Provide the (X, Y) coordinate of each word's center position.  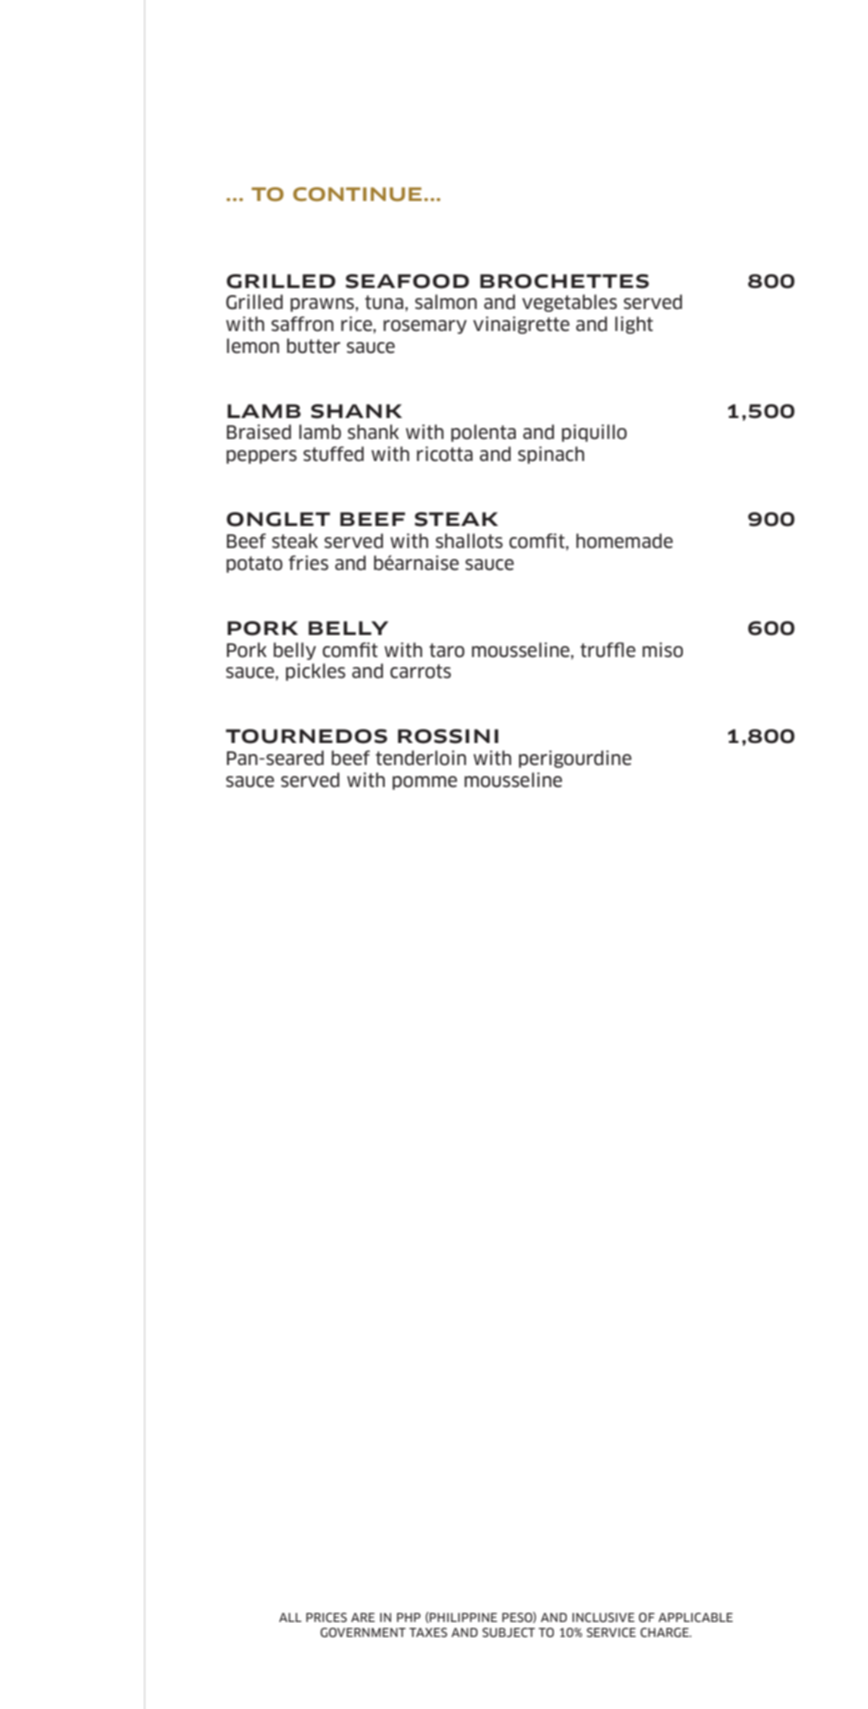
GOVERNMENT (363, 1632)
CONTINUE (357, 194)
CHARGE (665, 1632)
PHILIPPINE (462, 1617)
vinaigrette (521, 325)
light (634, 325)
